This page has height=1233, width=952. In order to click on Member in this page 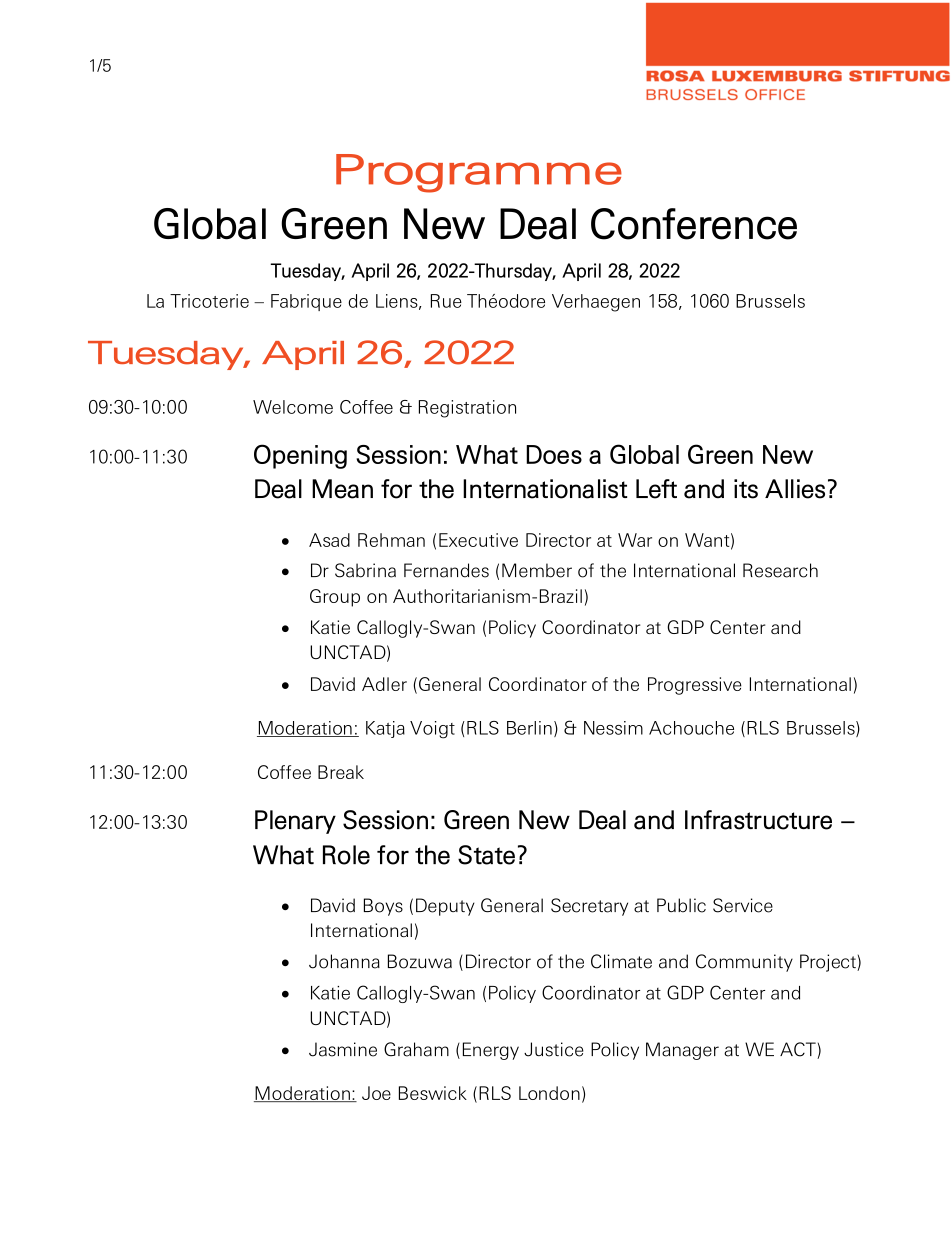, I will do `click(537, 570)`.
